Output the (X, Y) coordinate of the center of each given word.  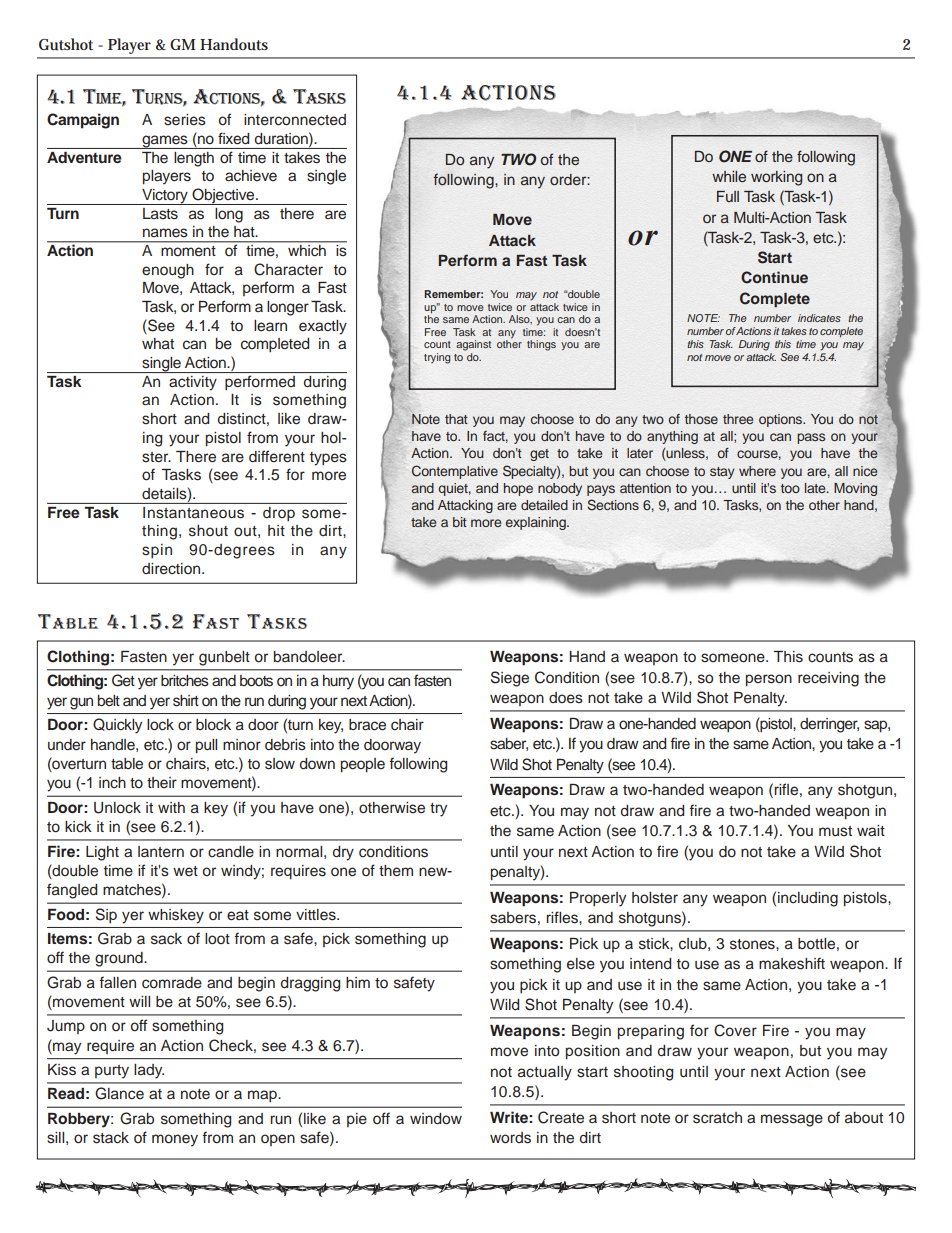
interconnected (295, 120)
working (777, 178)
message (792, 1120)
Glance (119, 1093)
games (165, 142)
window (436, 1119)
